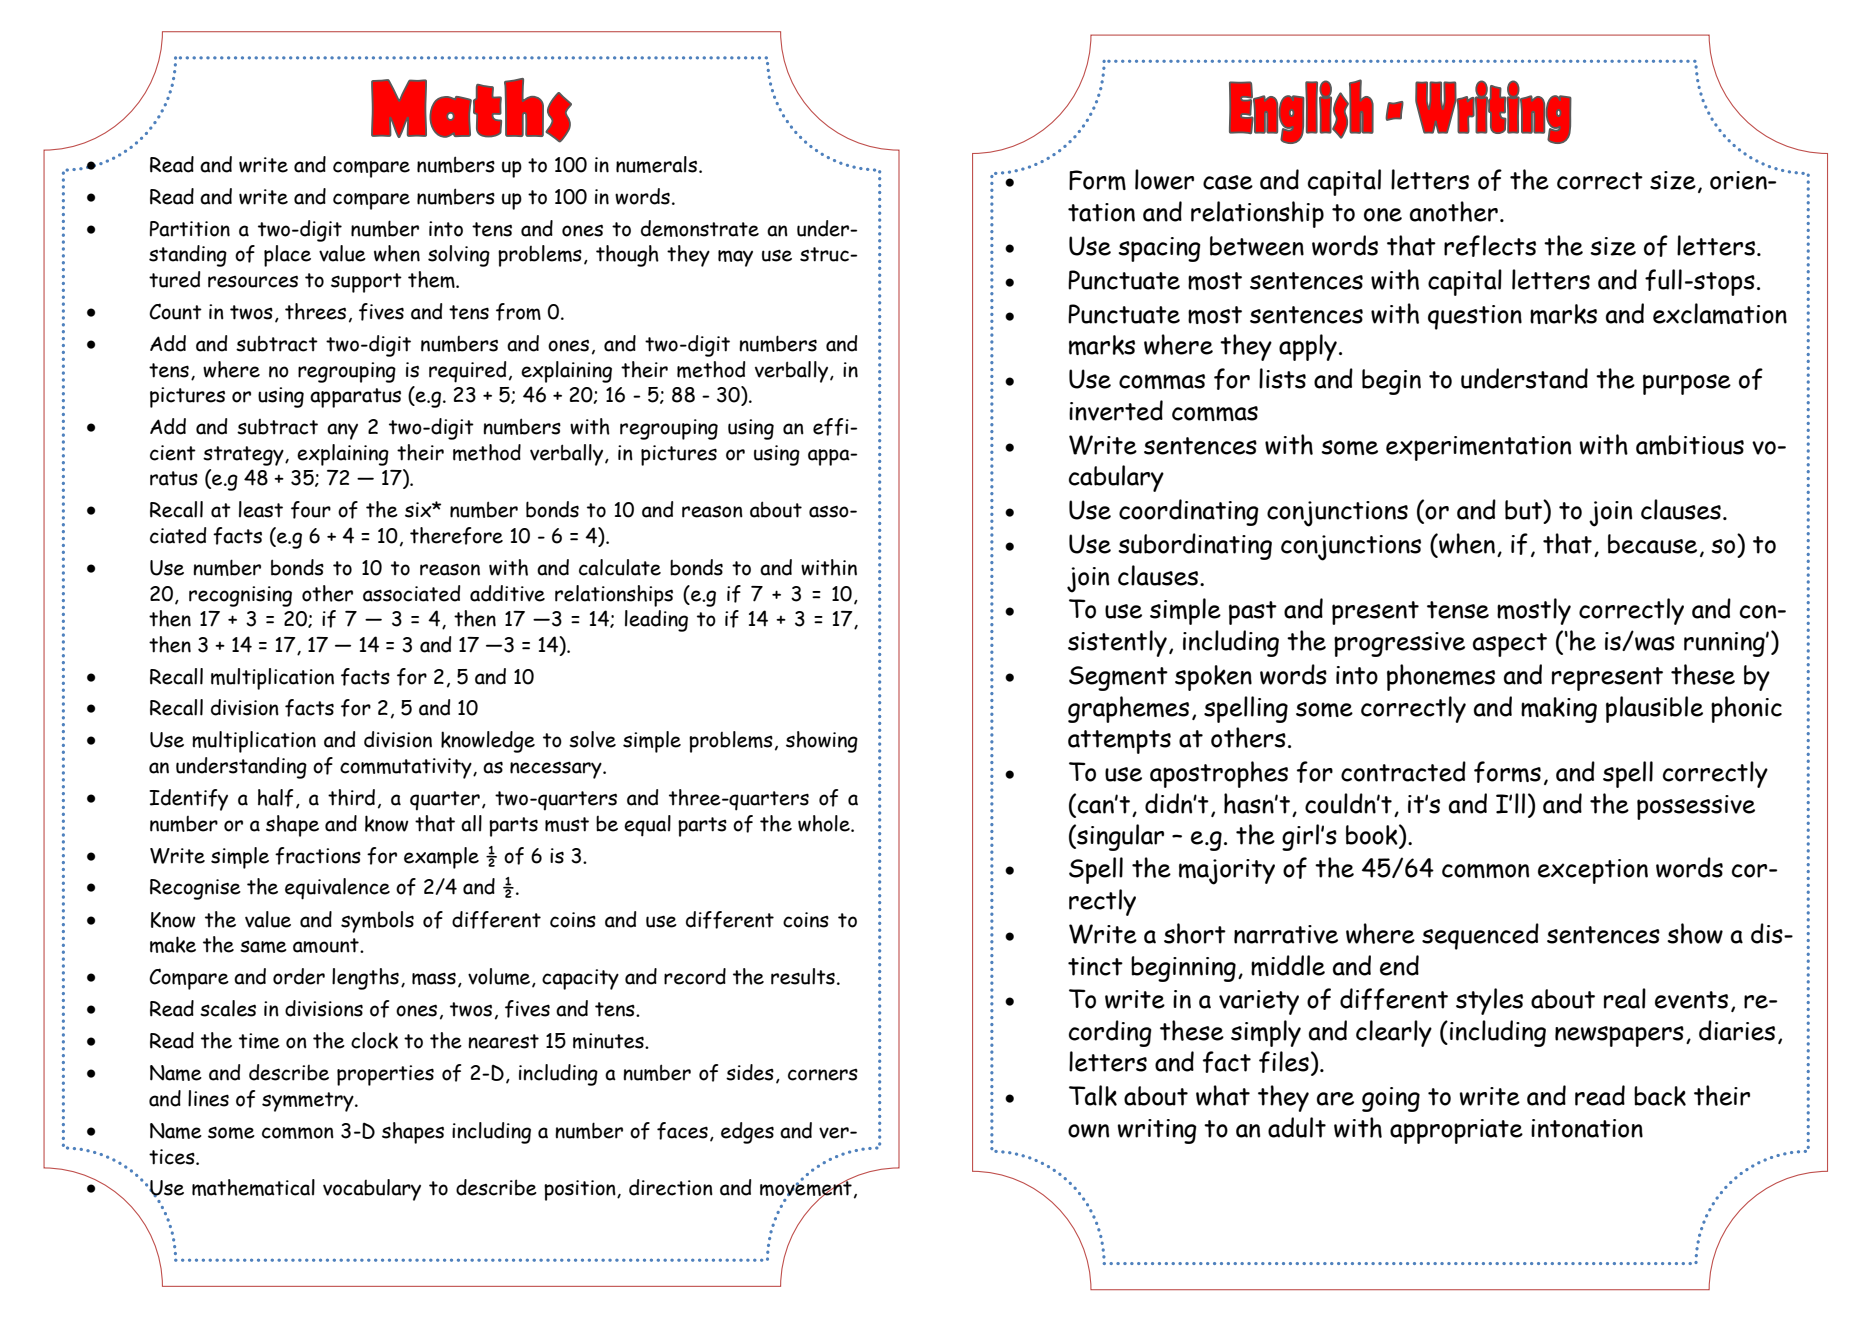 This screenshot has width=1872, height=1324. I want to click on own, so click(1088, 1131).
